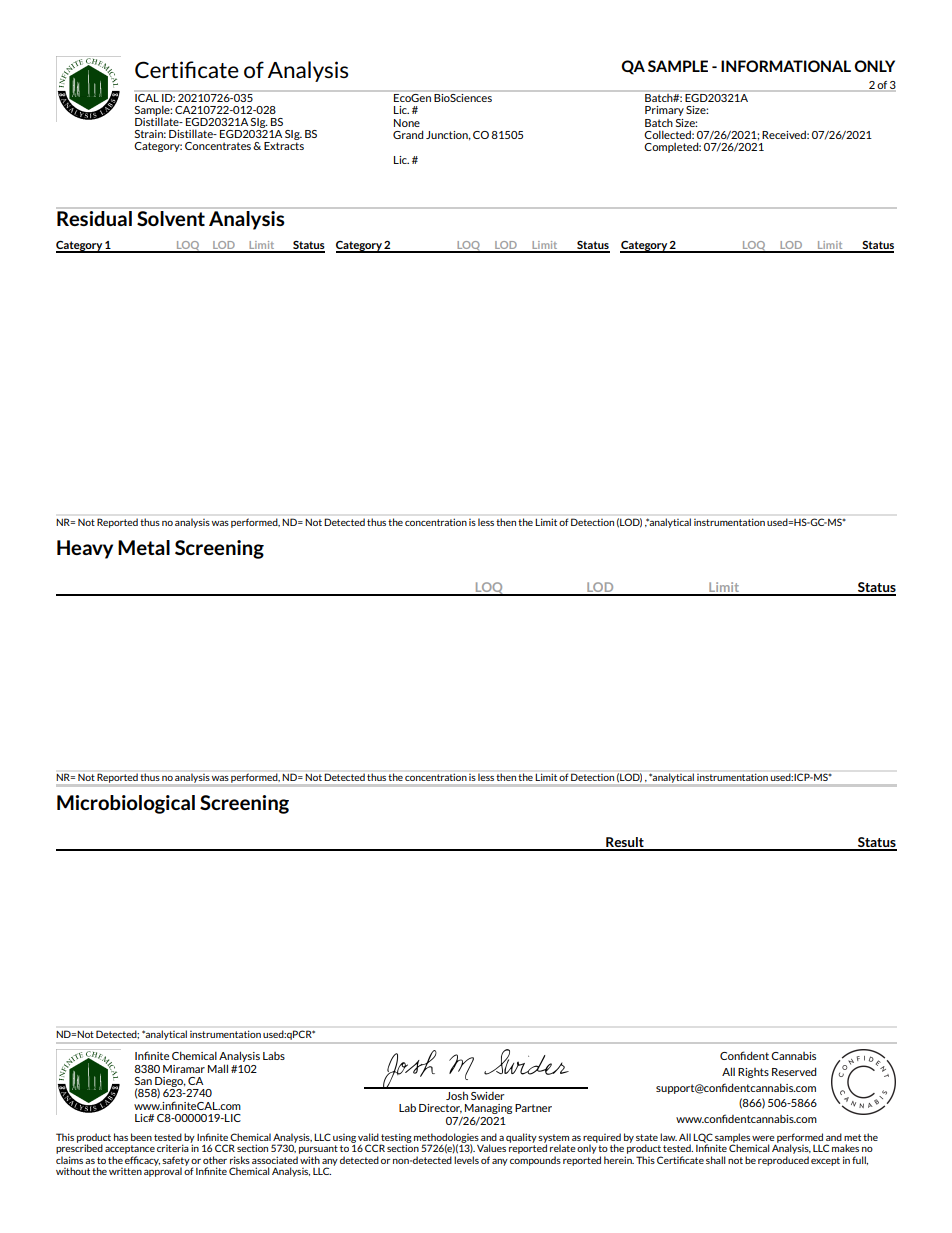 The width and height of the page is (952, 1233). What do you see at coordinates (753, 1073) in the page?
I see `Rights` at bounding box center [753, 1073].
